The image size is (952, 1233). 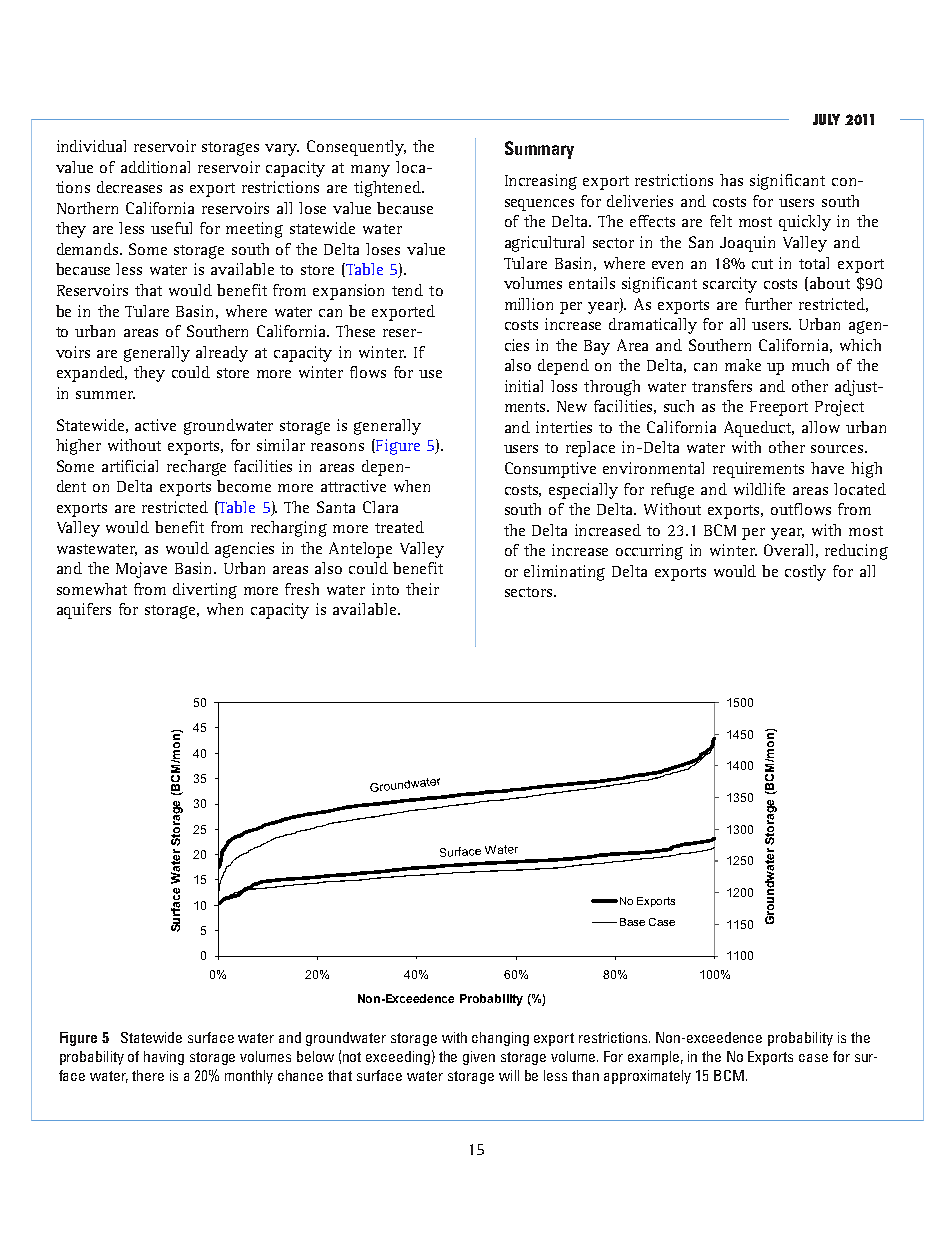 I want to click on already, so click(x=222, y=354).
